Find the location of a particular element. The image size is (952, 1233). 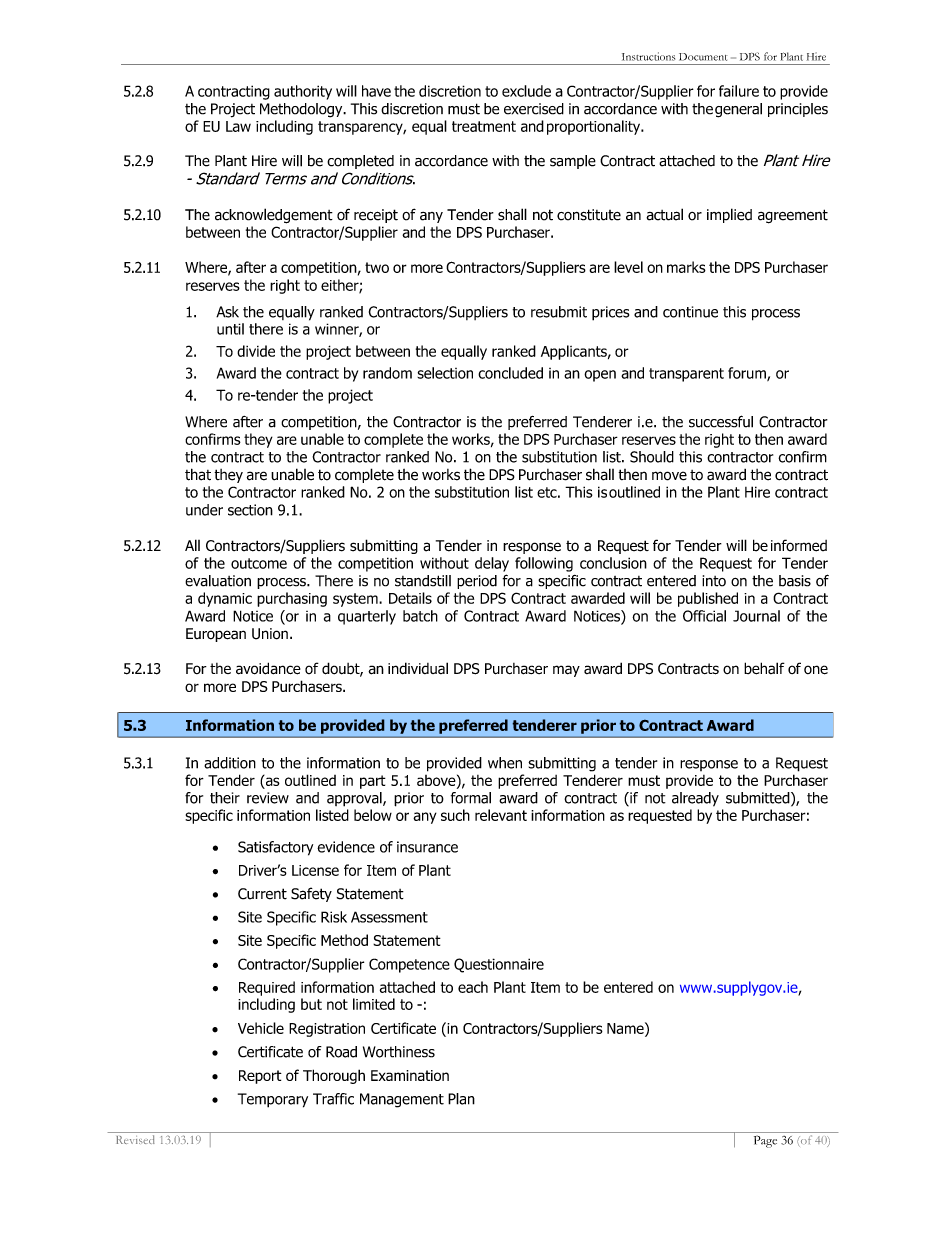

period is located at coordinates (477, 582).
